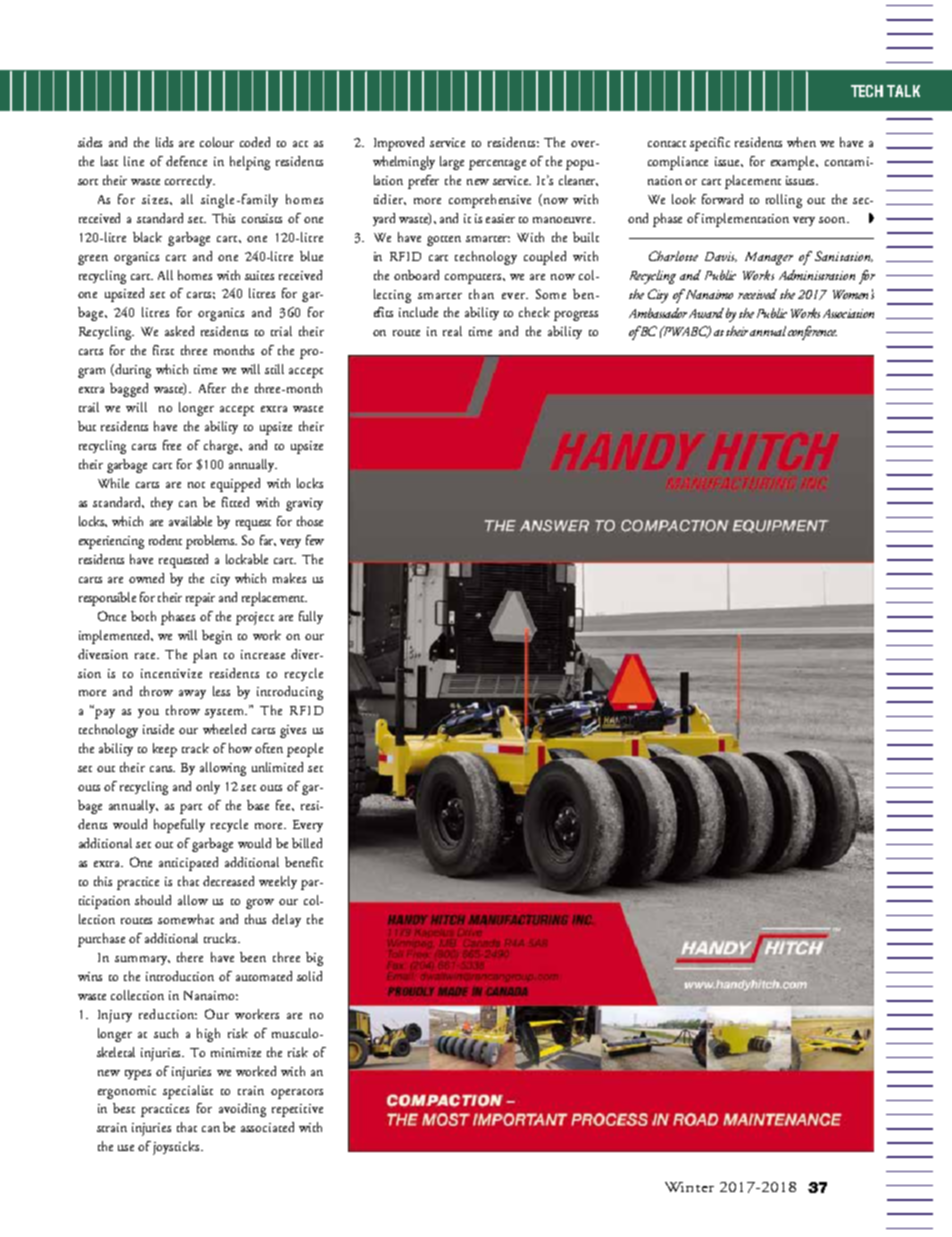 The width and height of the screenshot is (952, 1237). Describe the element at coordinates (452, 331) in the screenshot. I see `real` at that location.
